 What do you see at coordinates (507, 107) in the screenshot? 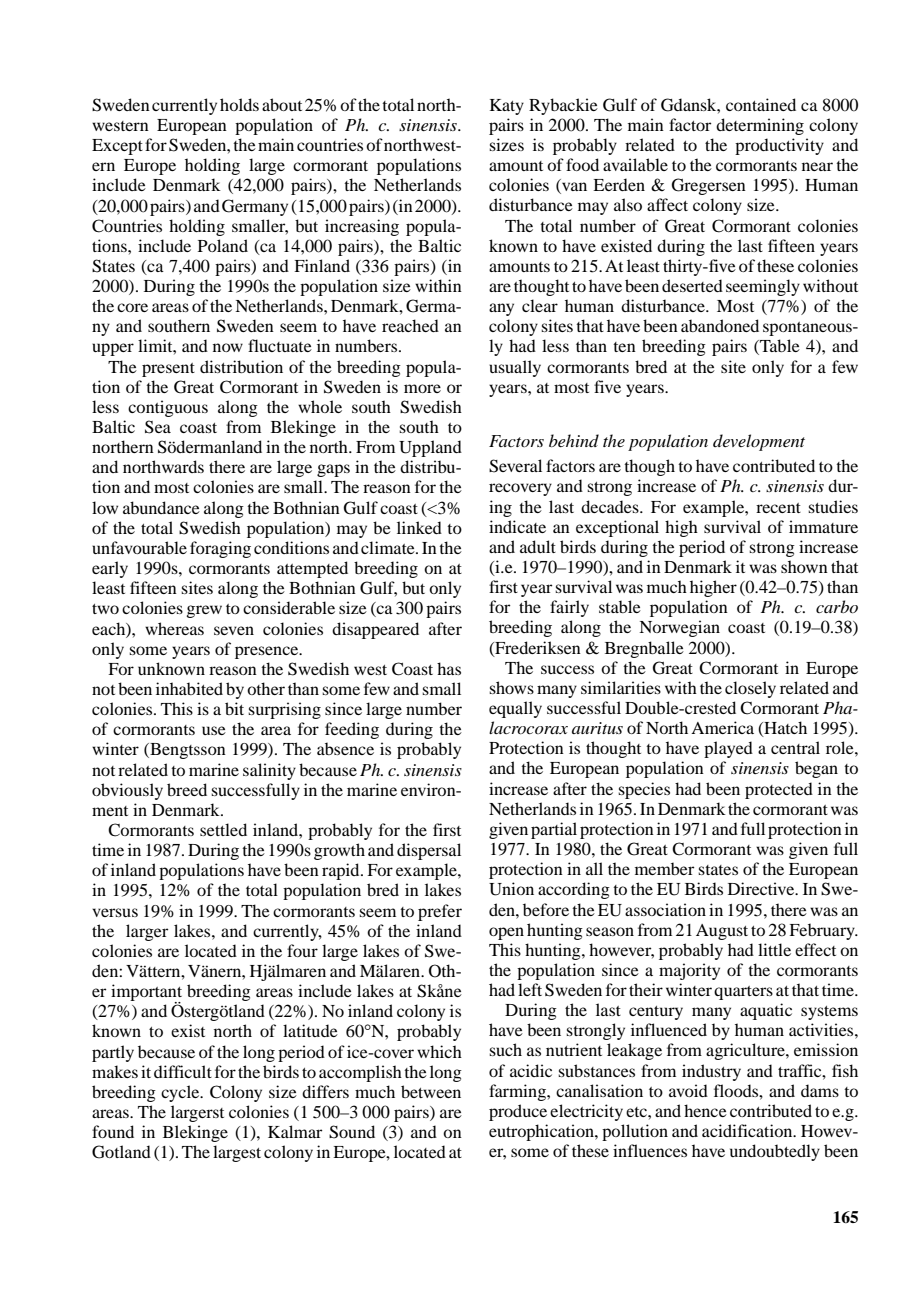
I see `Katy` at bounding box center [507, 107].
